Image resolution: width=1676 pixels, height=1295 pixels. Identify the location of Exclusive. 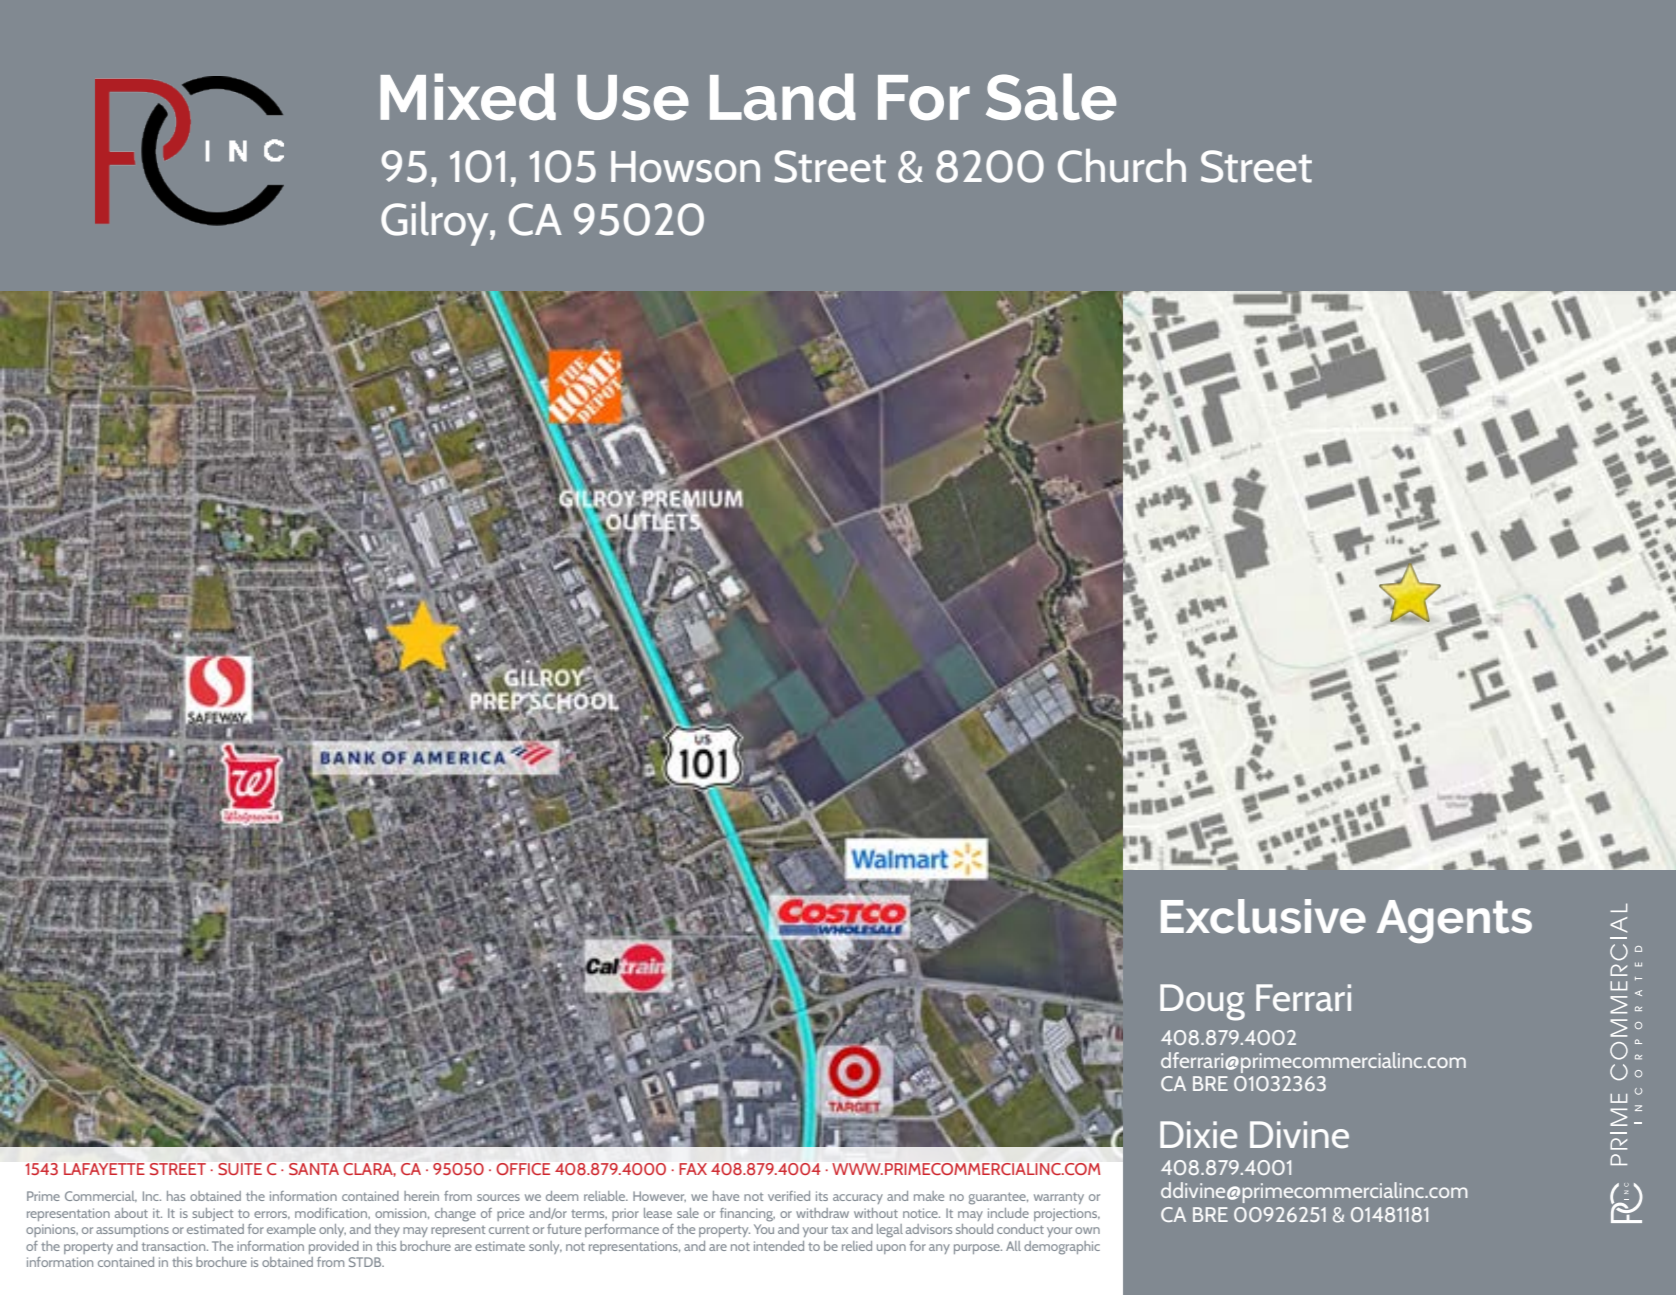
(1263, 916).
